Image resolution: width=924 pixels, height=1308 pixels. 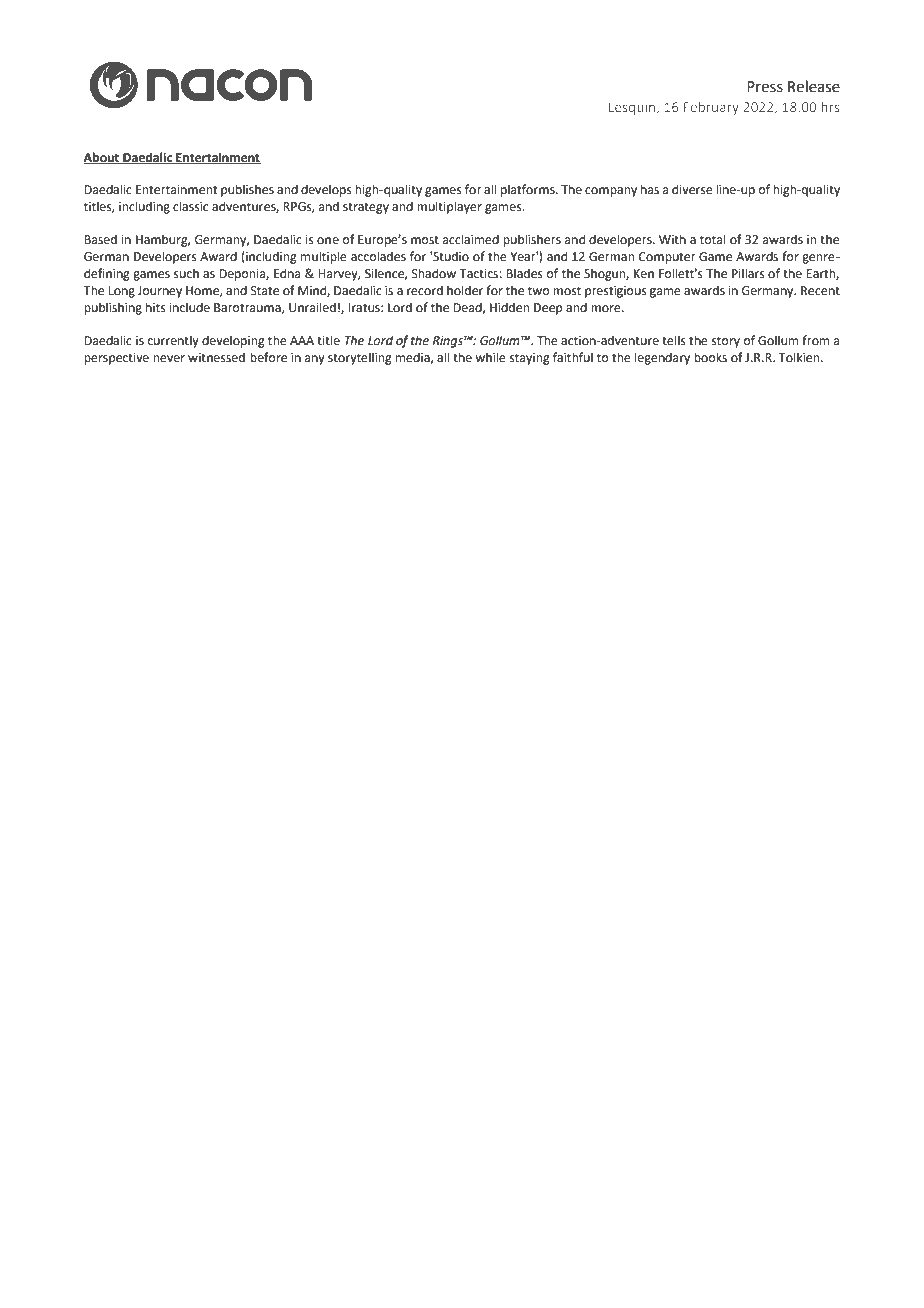 I want to click on classic, so click(x=190, y=206).
